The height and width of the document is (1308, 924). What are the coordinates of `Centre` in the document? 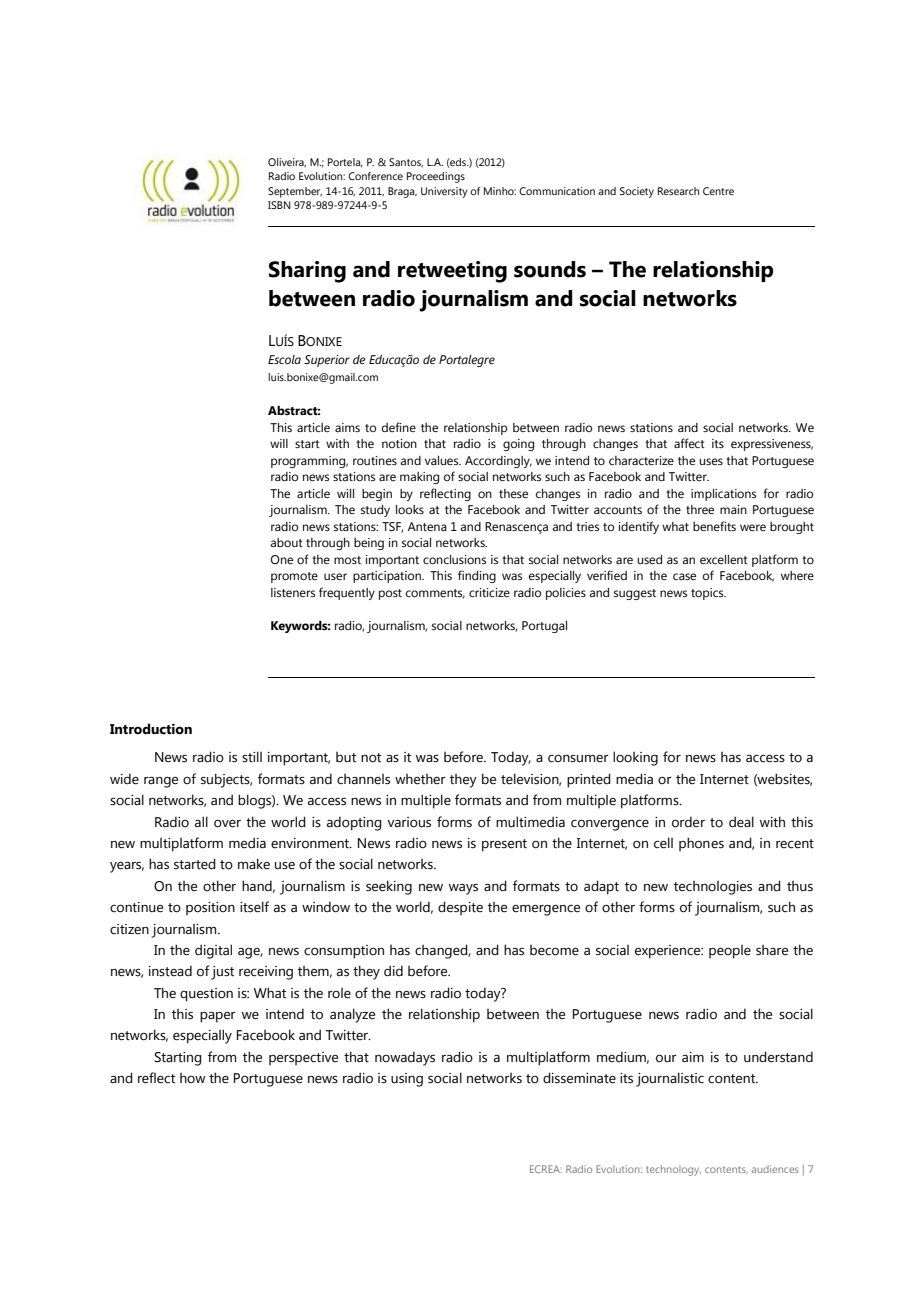 It's located at (718, 191).
